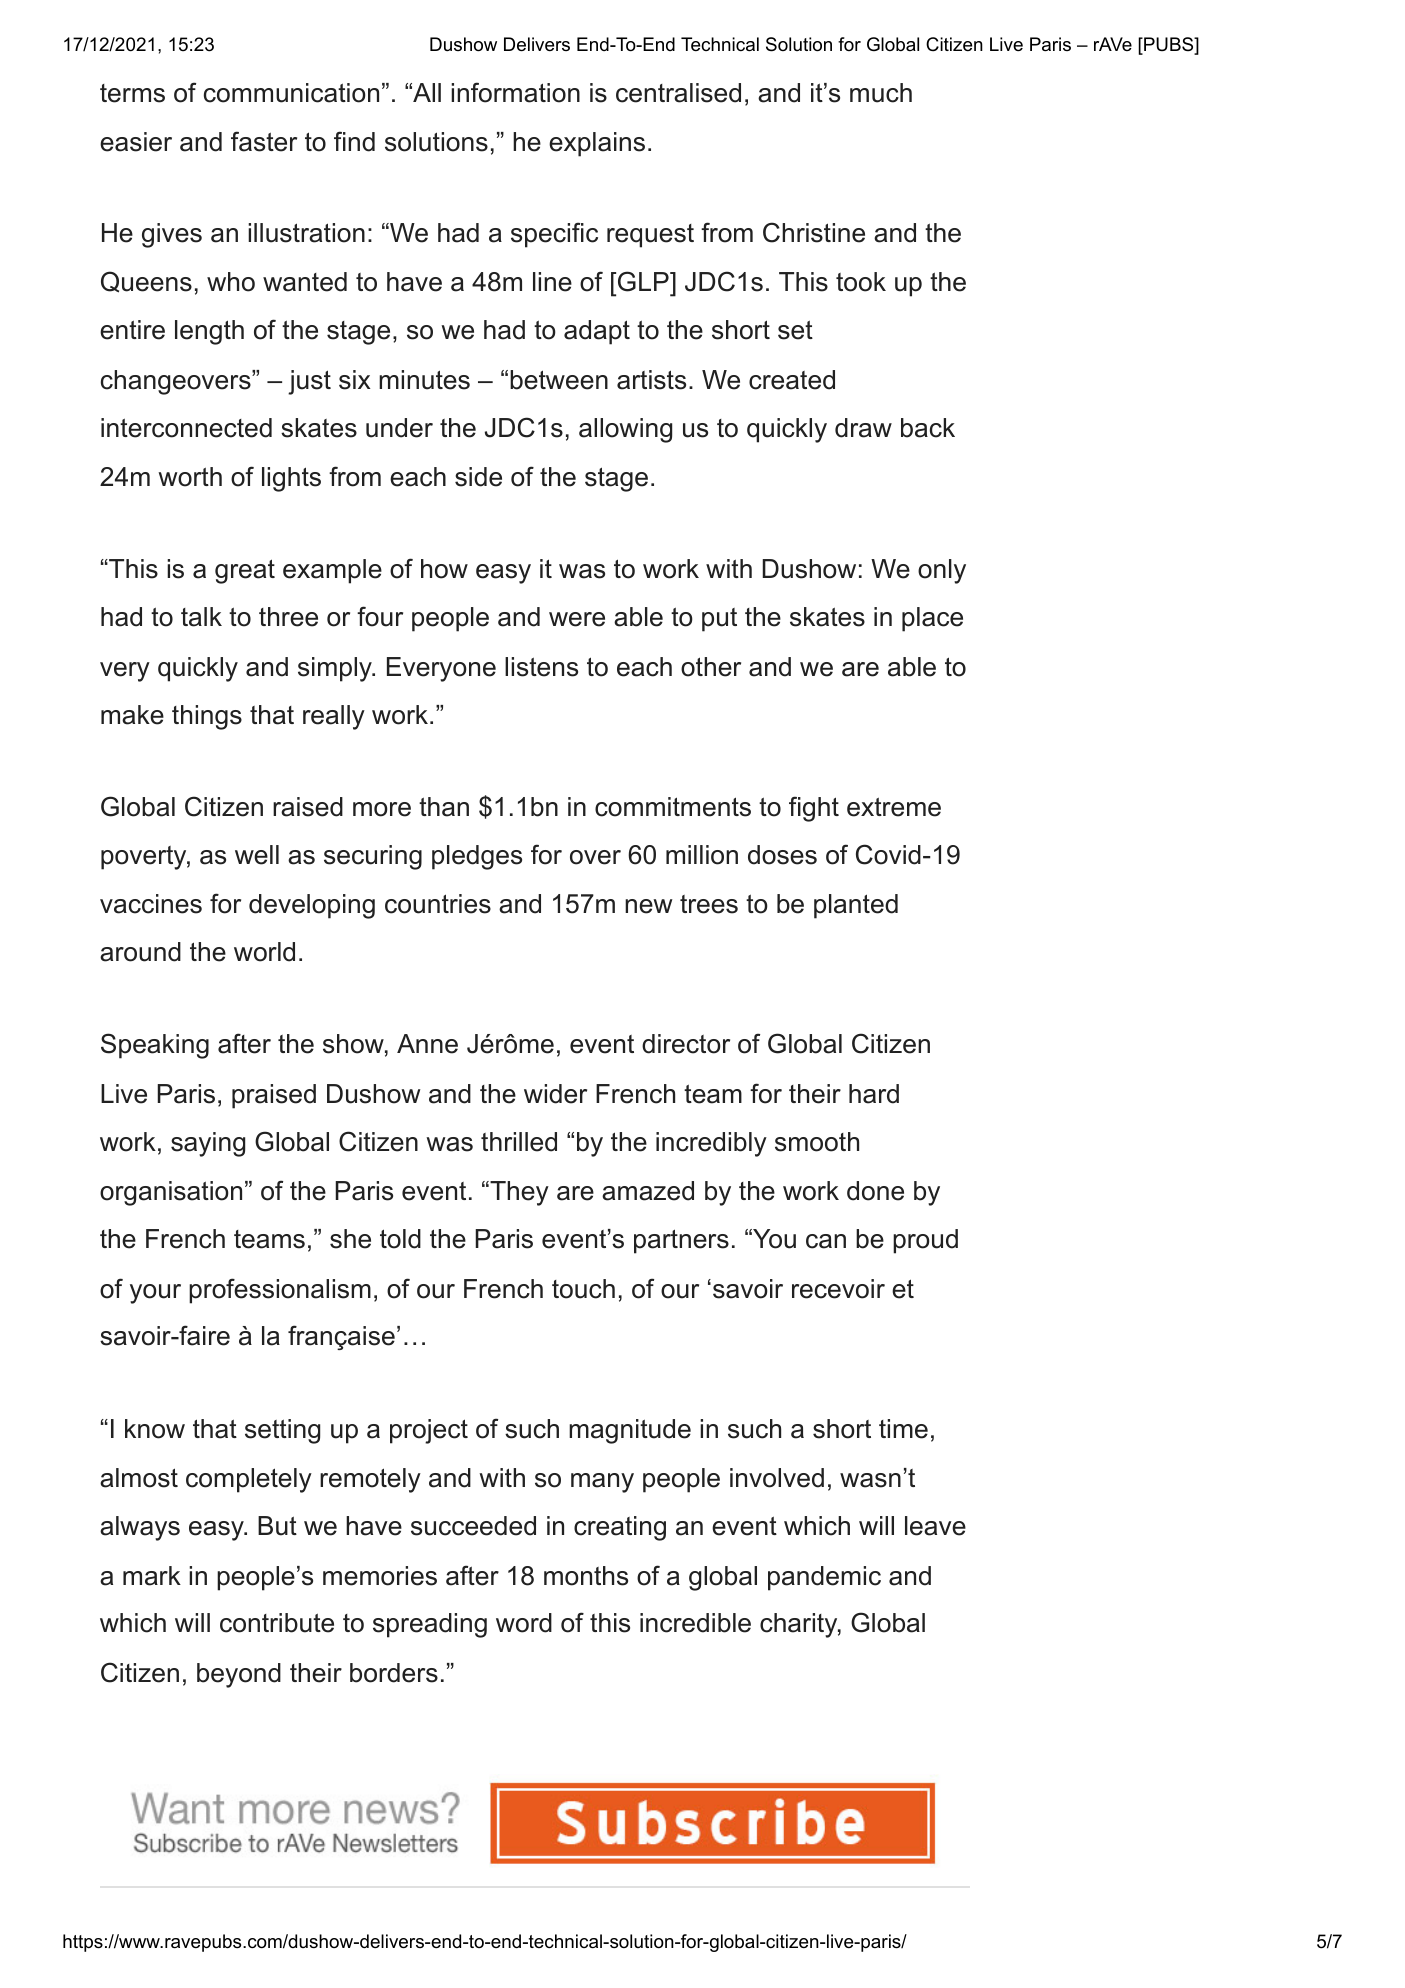  What do you see at coordinates (817, 1142) in the screenshot?
I see `smooth` at bounding box center [817, 1142].
